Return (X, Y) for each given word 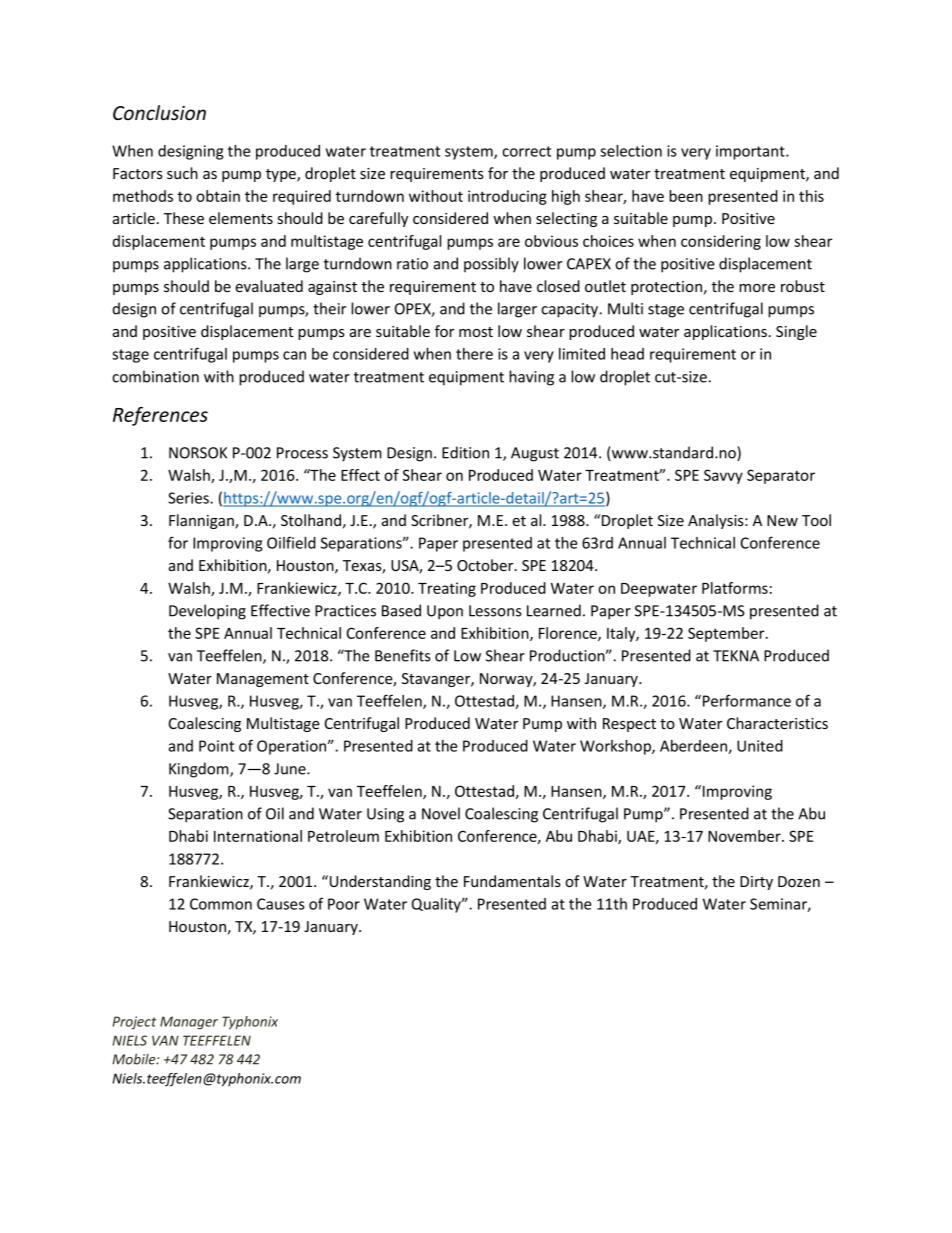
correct (526, 151)
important (751, 152)
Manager (189, 1023)
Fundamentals (512, 881)
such (182, 173)
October (486, 565)
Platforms (735, 588)
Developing (207, 612)
